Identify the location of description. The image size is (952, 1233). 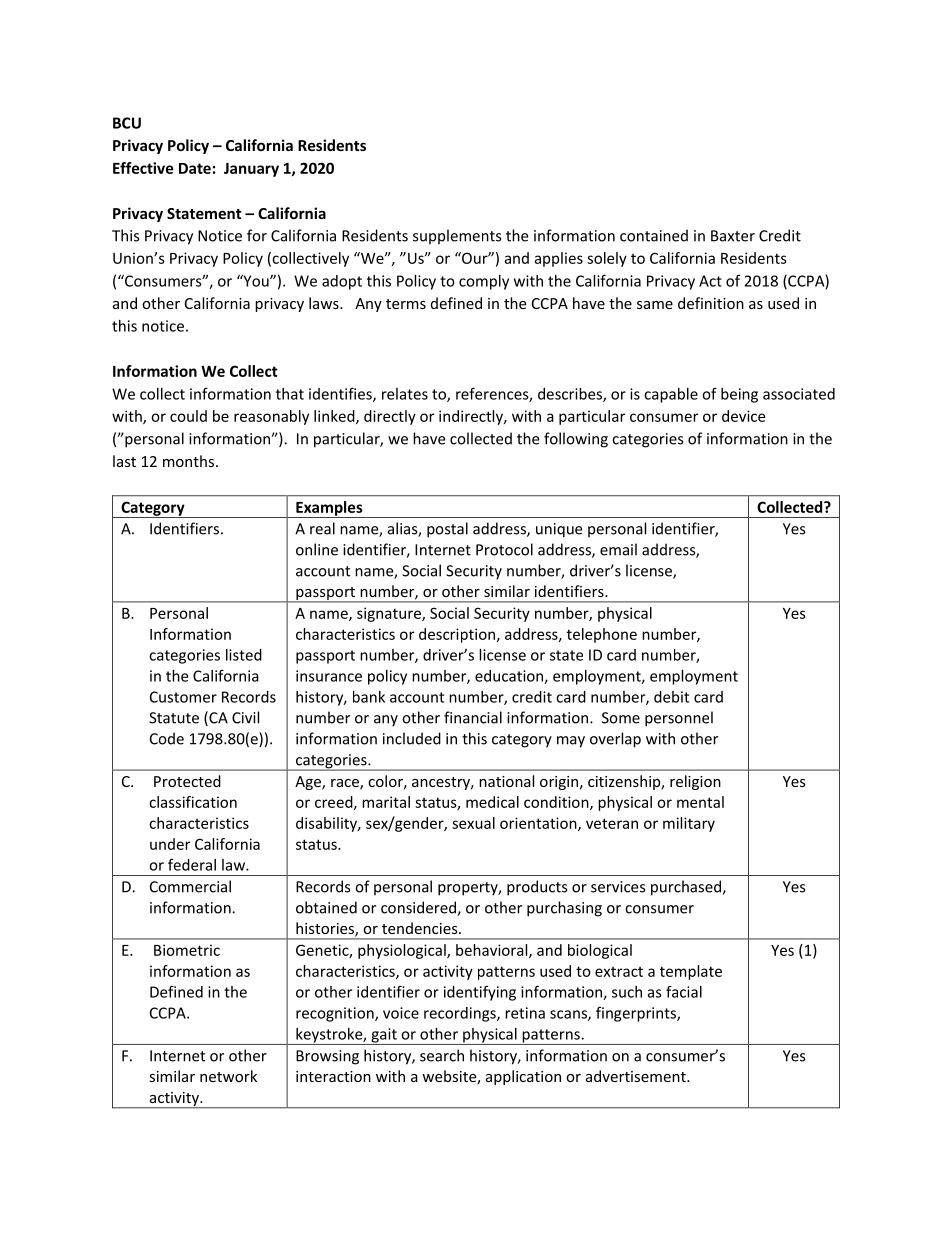
(457, 635).
